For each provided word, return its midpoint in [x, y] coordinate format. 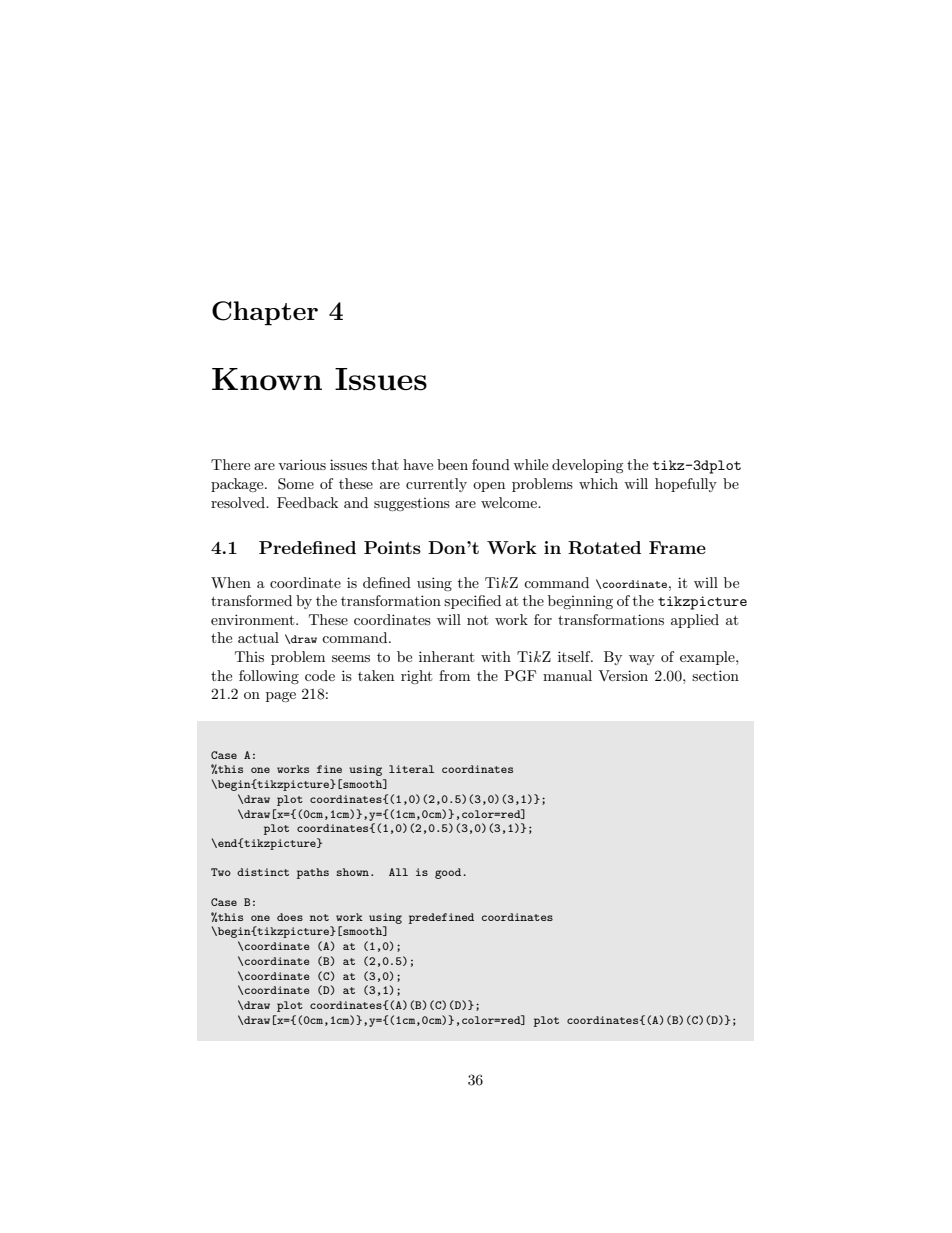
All [398, 872]
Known [267, 379]
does [290, 917]
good [448, 873]
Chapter [265, 313]
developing [588, 466]
